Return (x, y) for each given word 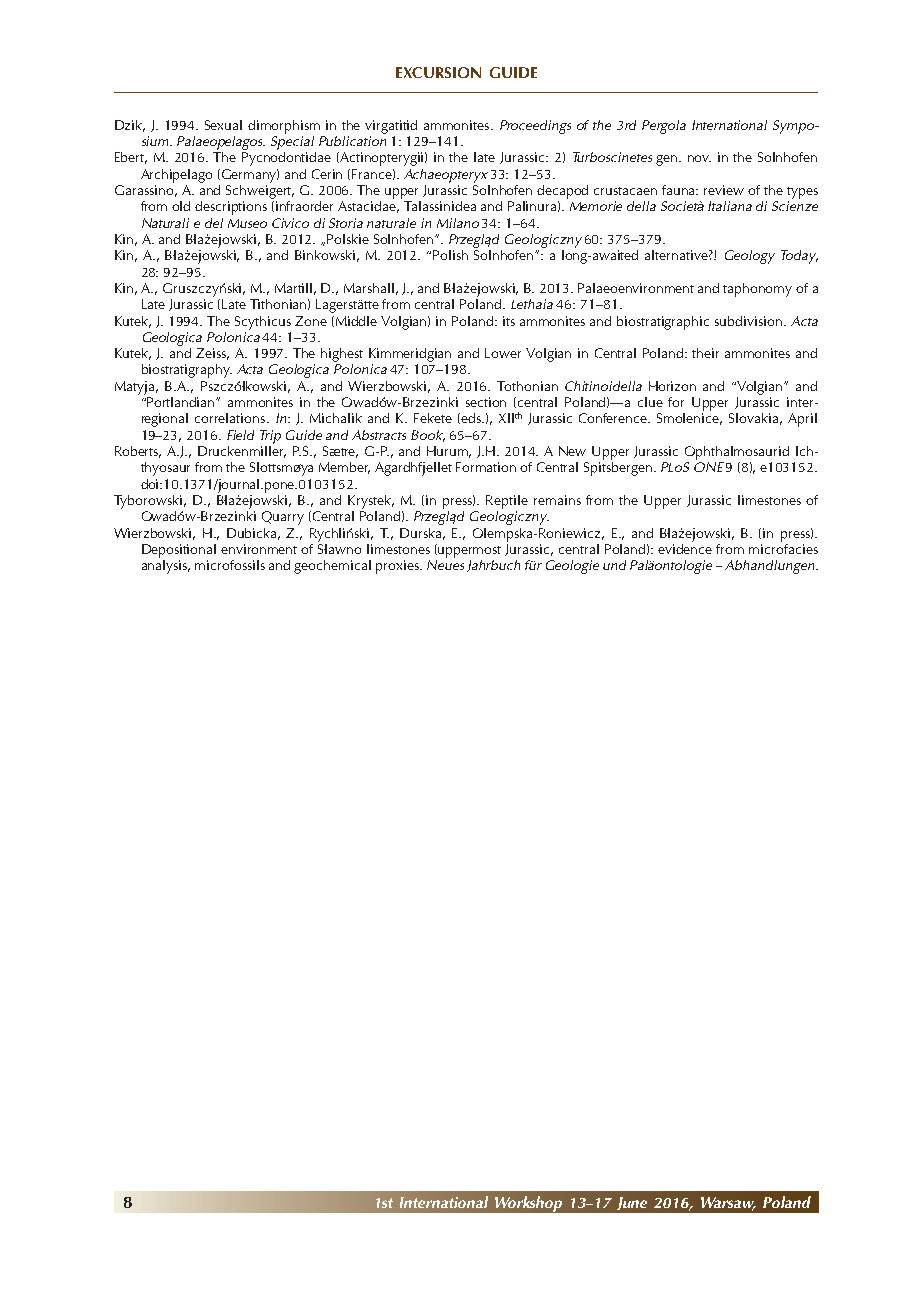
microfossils (230, 565)
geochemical (332, 567)
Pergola (664, 127)
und (614, 565)
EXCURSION (438, 72)
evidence (685, 547)
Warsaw (728, 1203)
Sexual (223, 125)
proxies (398, 567)
